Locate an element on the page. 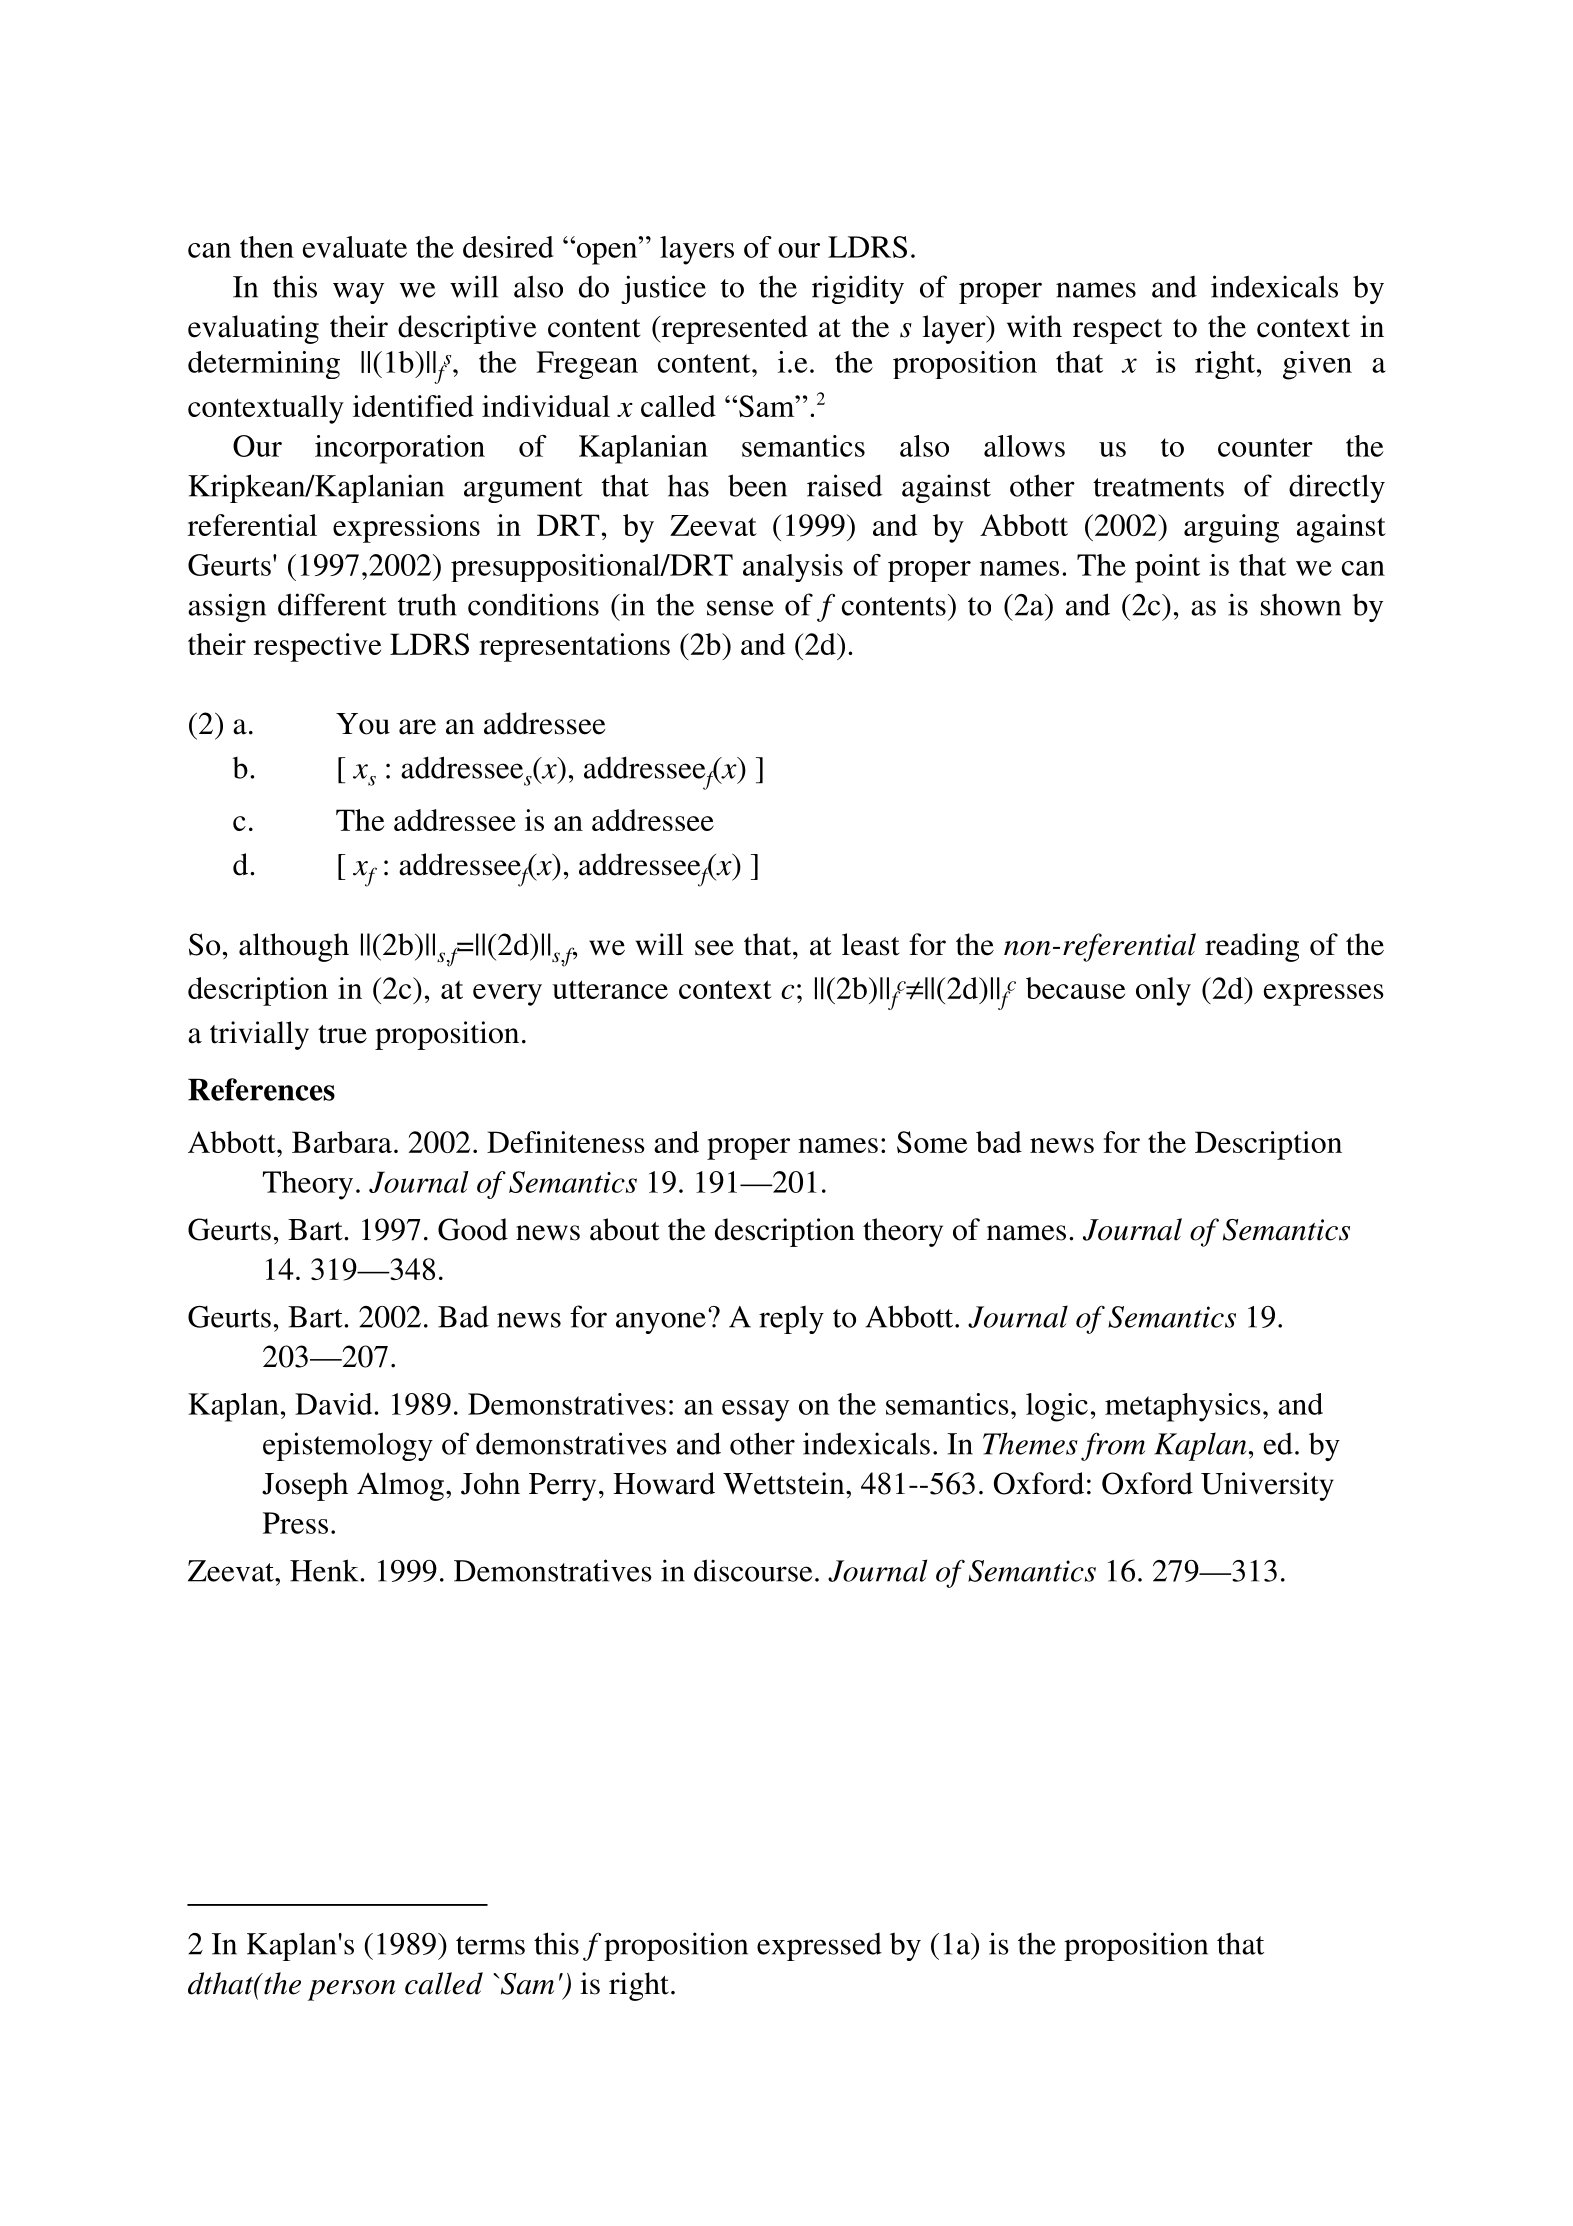 The width and height of the document is (1573, 2226). only is located at coordinates (1163, 991).
